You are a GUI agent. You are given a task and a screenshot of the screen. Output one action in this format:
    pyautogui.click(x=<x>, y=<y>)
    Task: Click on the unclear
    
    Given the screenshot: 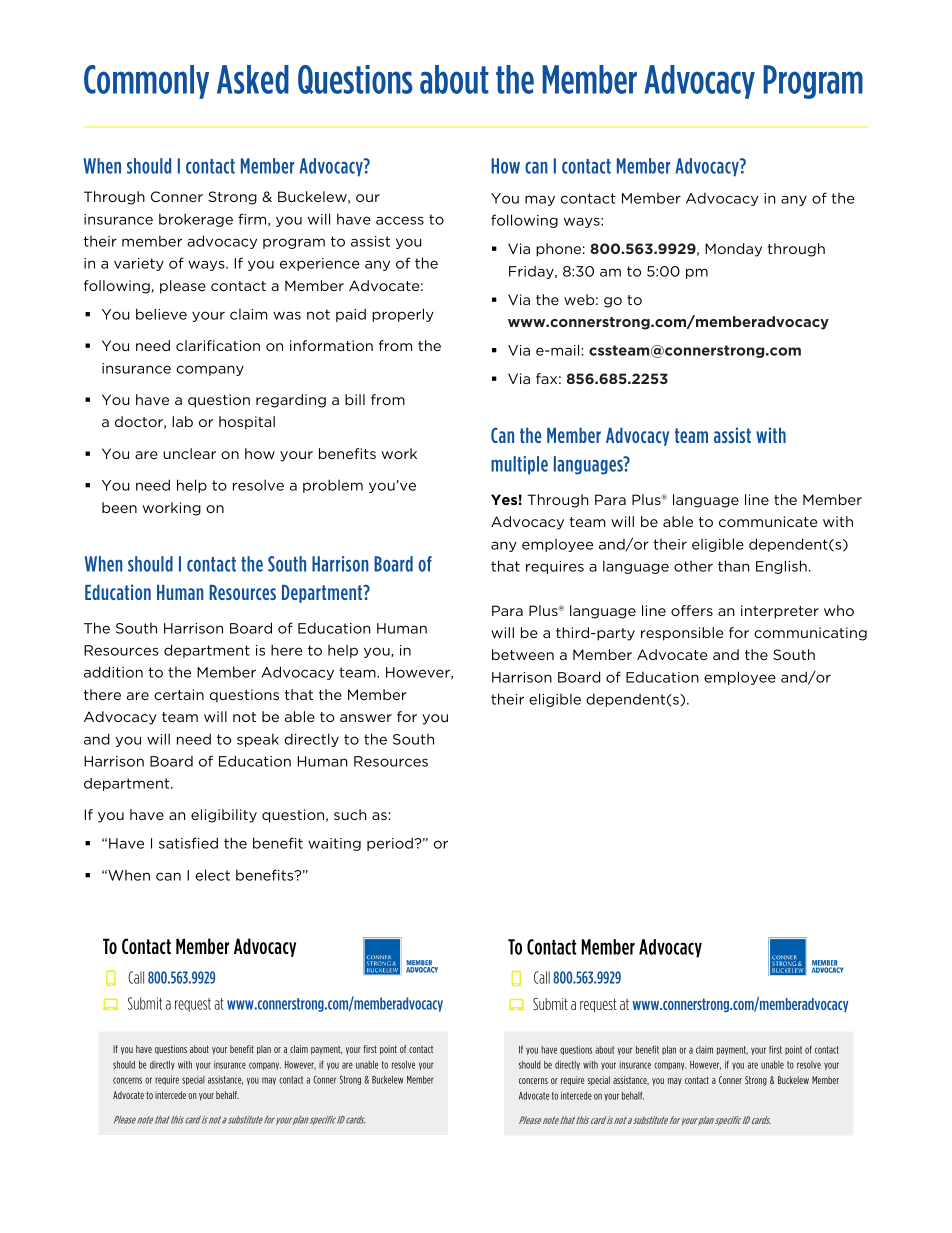 What is the action you would take?
    pyautogui.click(x=189, y=453)
